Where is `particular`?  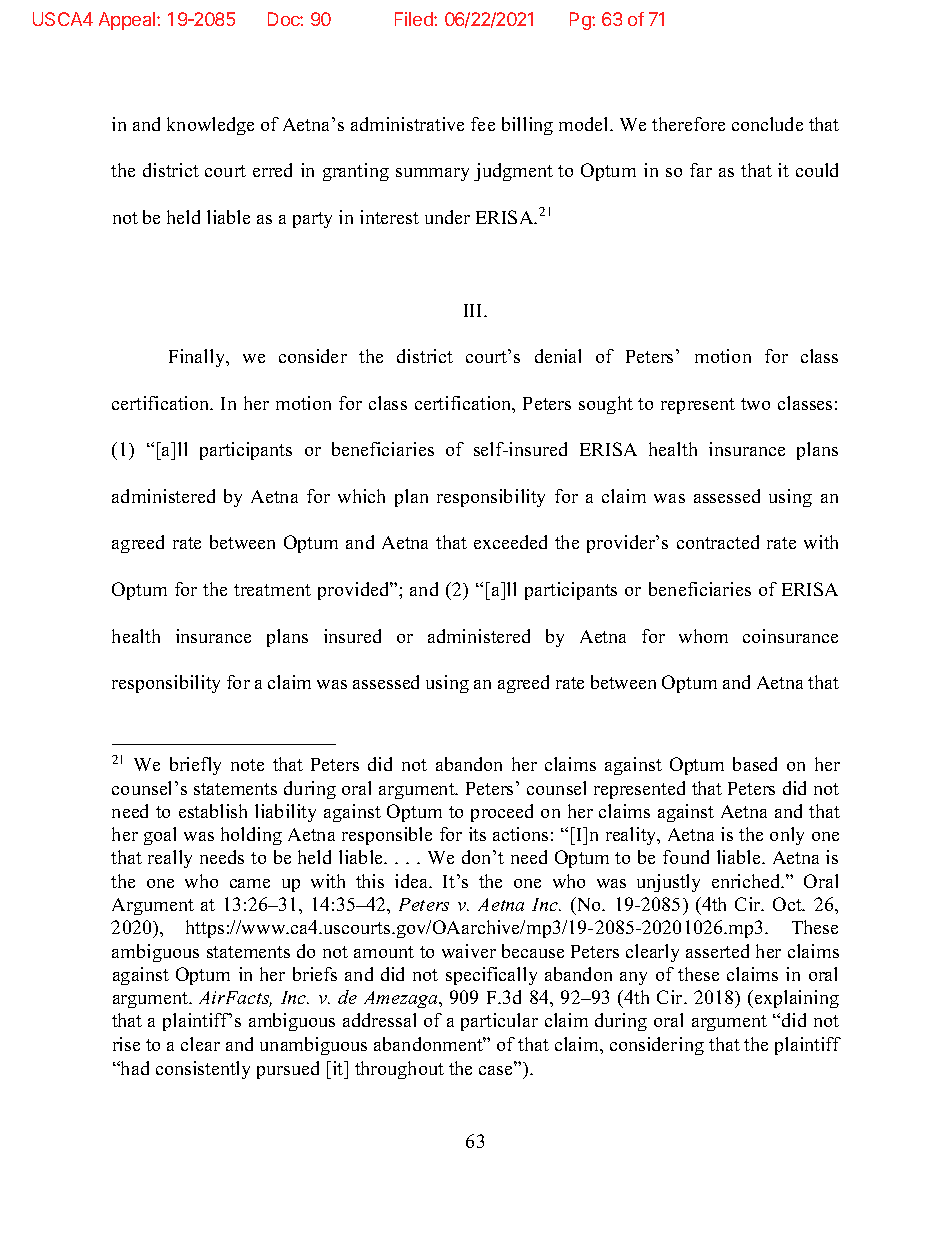 particular is located at coordinates (499, 1022).
